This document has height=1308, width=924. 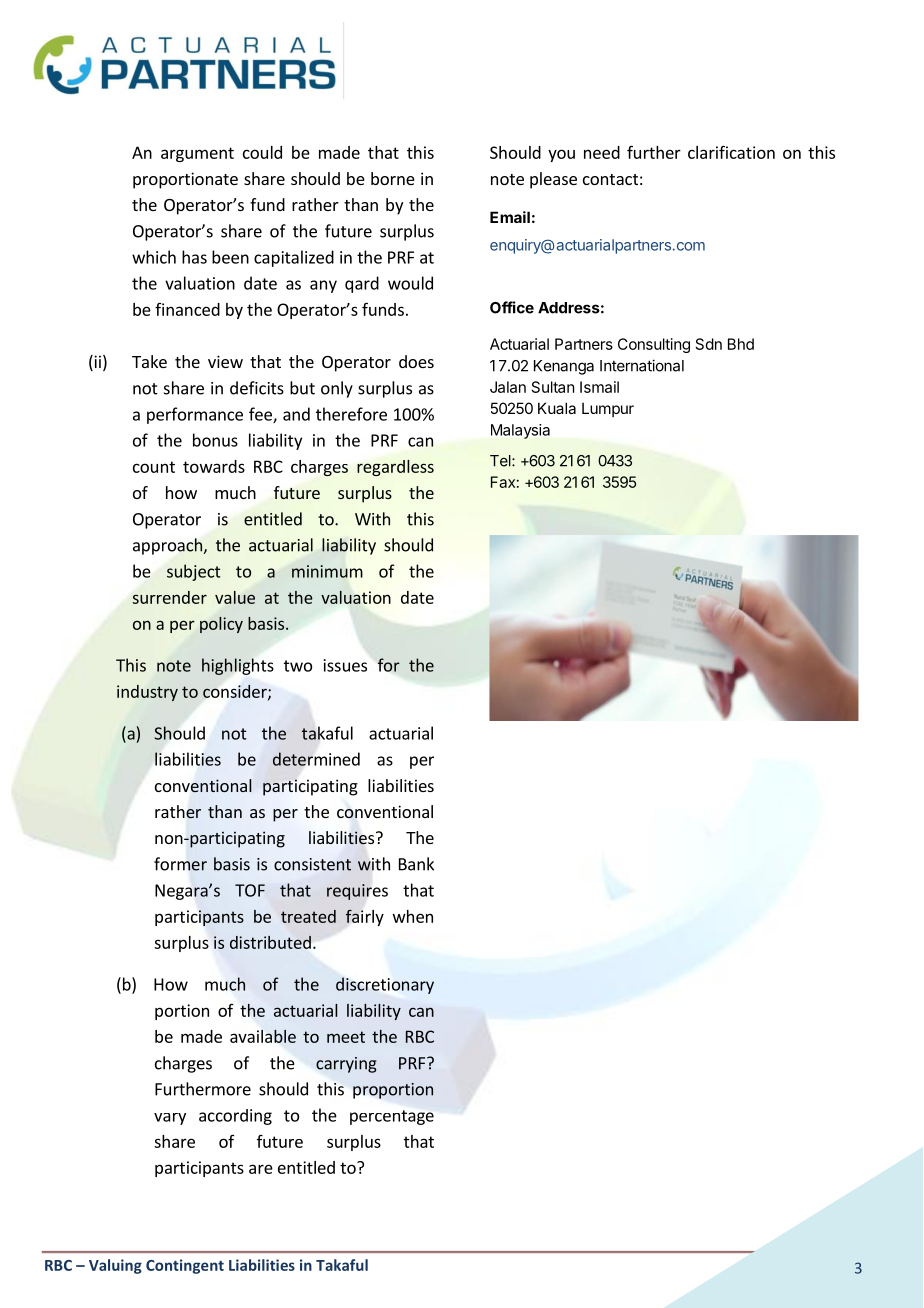 I want to click on argument, so click(x=197, y=154).
